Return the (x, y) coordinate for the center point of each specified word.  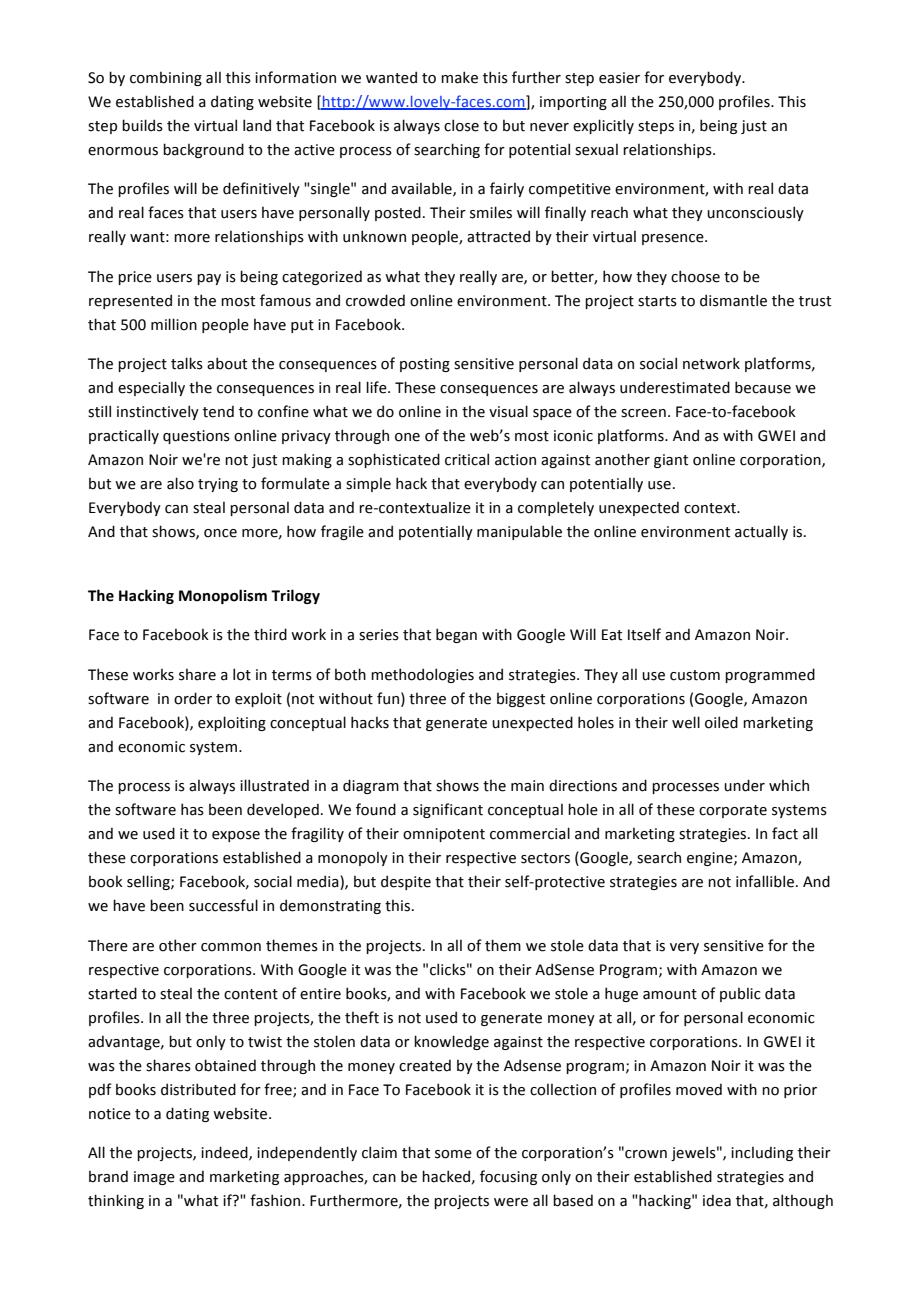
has (192, 809)
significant (448, 810)
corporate (733, 811)
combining (166, 78)
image (154, 1178)
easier (619, 78)
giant (671, 461)
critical (467, 459)
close (461, 125)
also (180, 483)
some (453, 1154)
